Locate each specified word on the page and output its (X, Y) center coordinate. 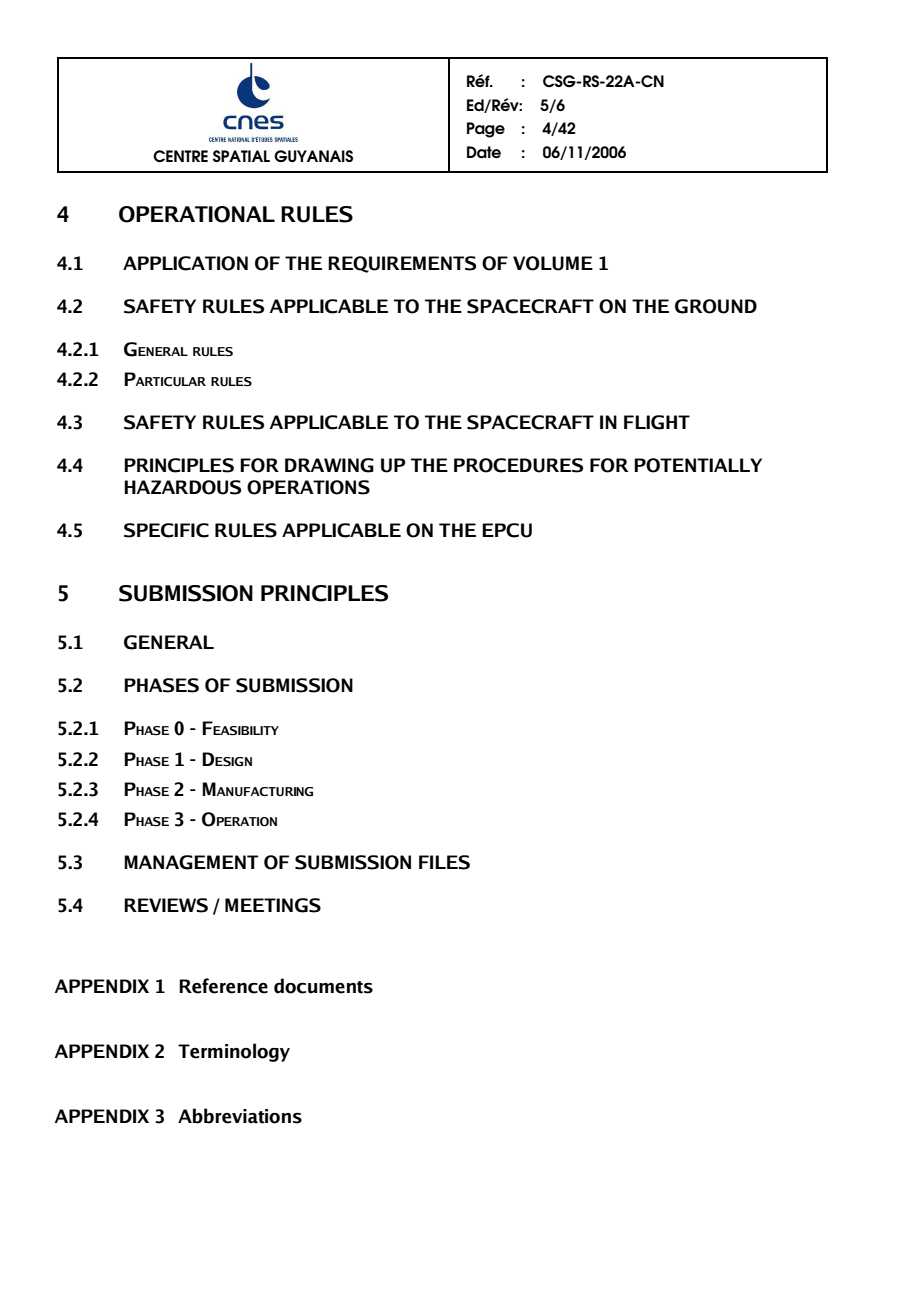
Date (484, 152)
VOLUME (553, 263)
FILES (444, 862)
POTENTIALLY (698, 465)
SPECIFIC (166, 530)
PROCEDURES (518, 465)
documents (323, 986)
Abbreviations (240, 1116)
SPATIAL (241, 156)
